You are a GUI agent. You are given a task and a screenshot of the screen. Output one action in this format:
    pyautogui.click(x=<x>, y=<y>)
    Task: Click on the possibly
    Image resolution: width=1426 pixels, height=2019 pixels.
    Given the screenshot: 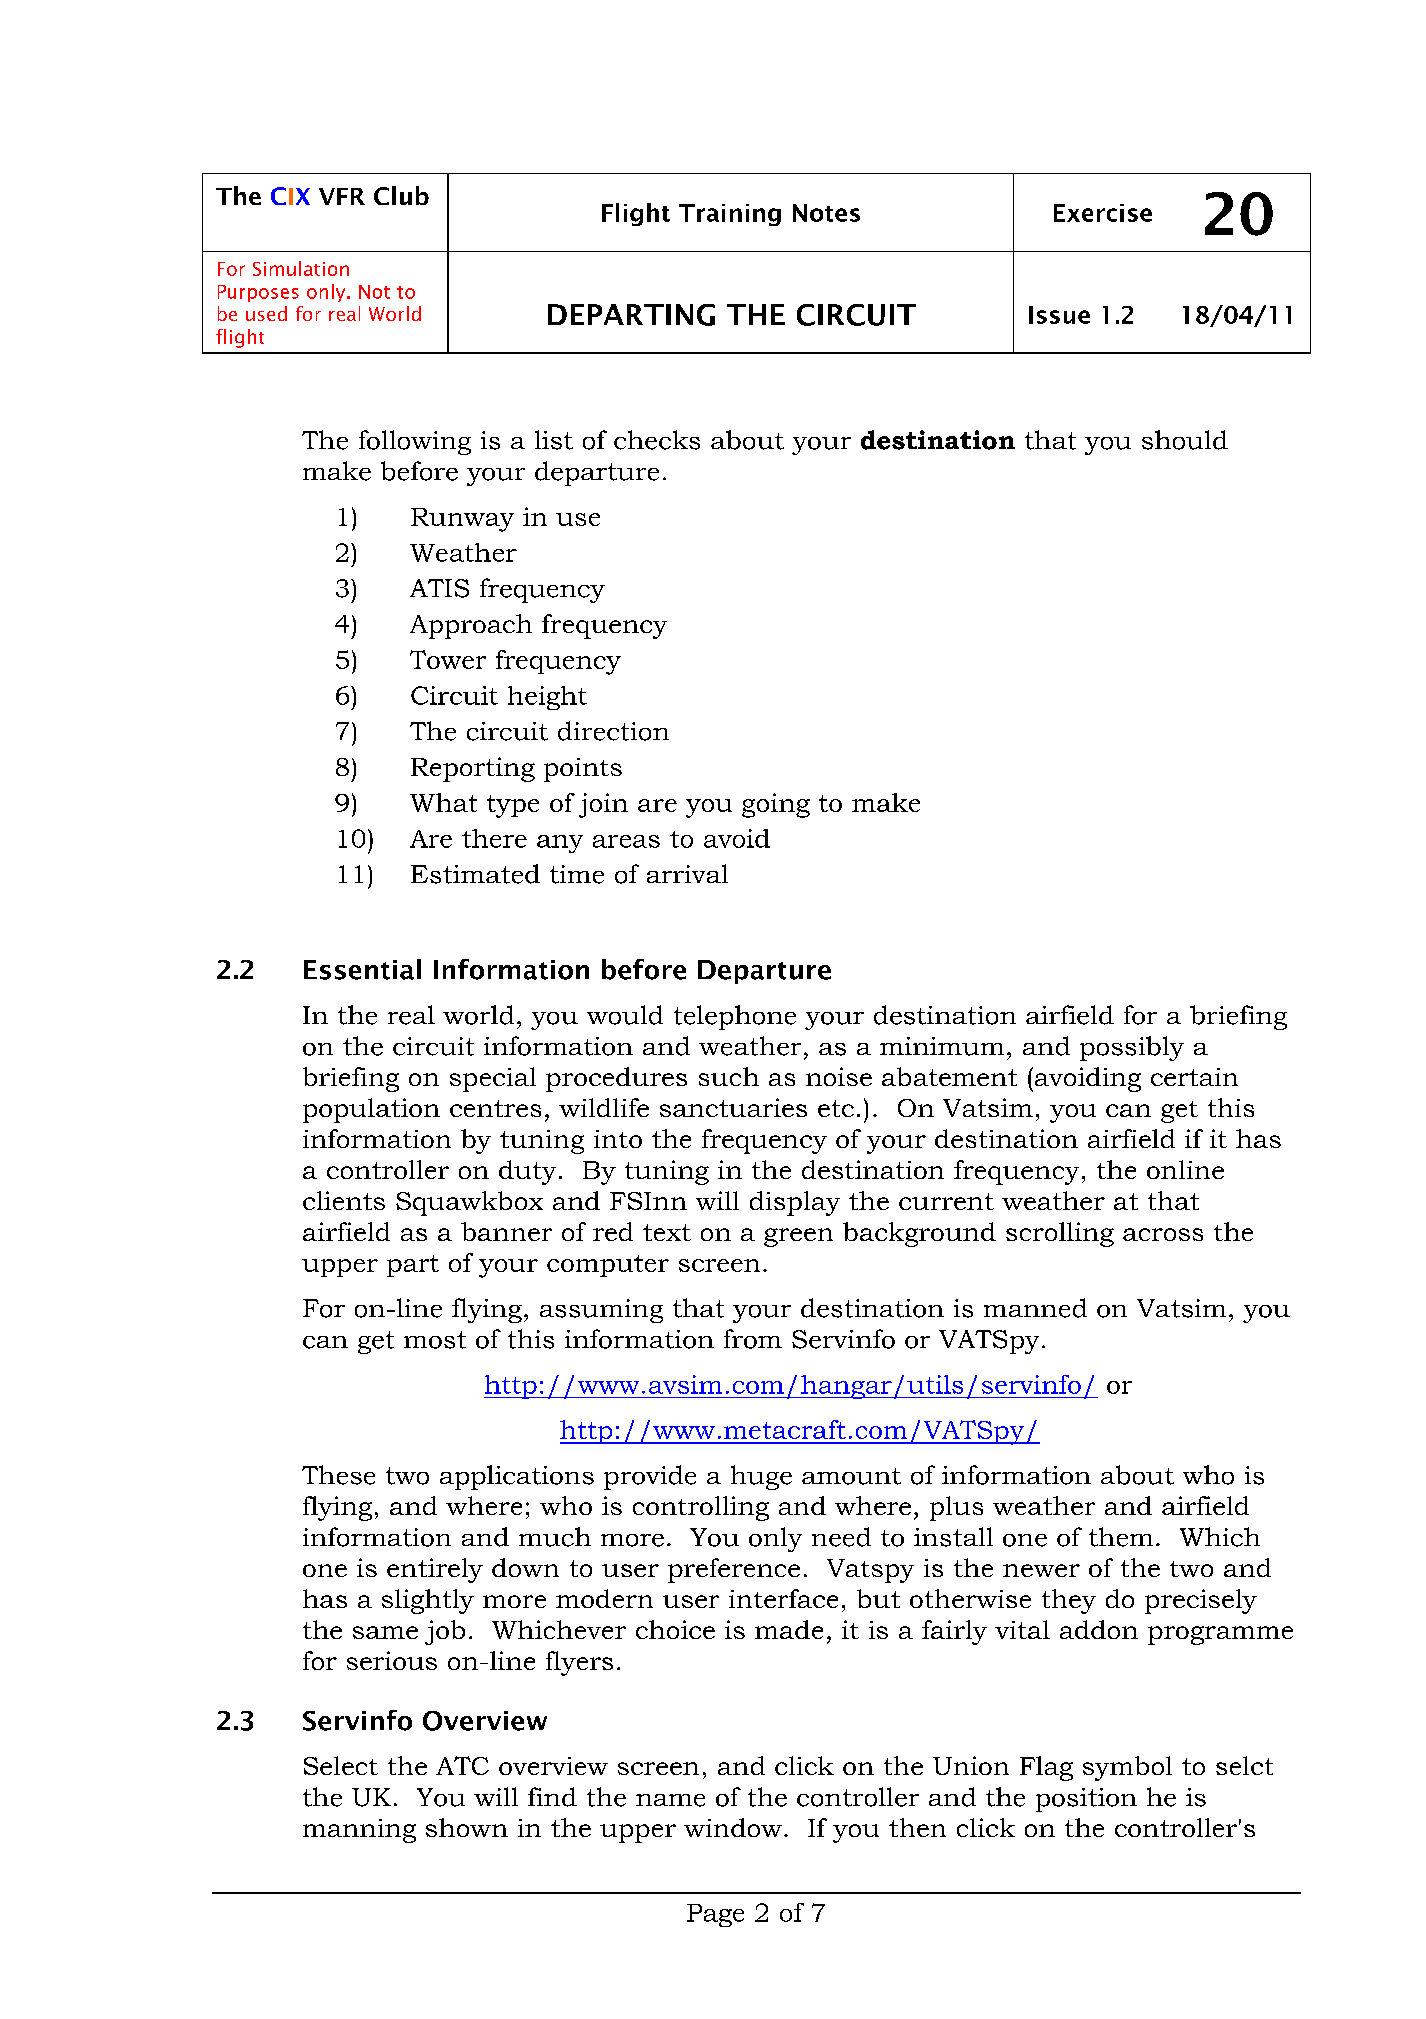 What is the action you would take?
    pyautogui.click(x=1132, y=1048)
